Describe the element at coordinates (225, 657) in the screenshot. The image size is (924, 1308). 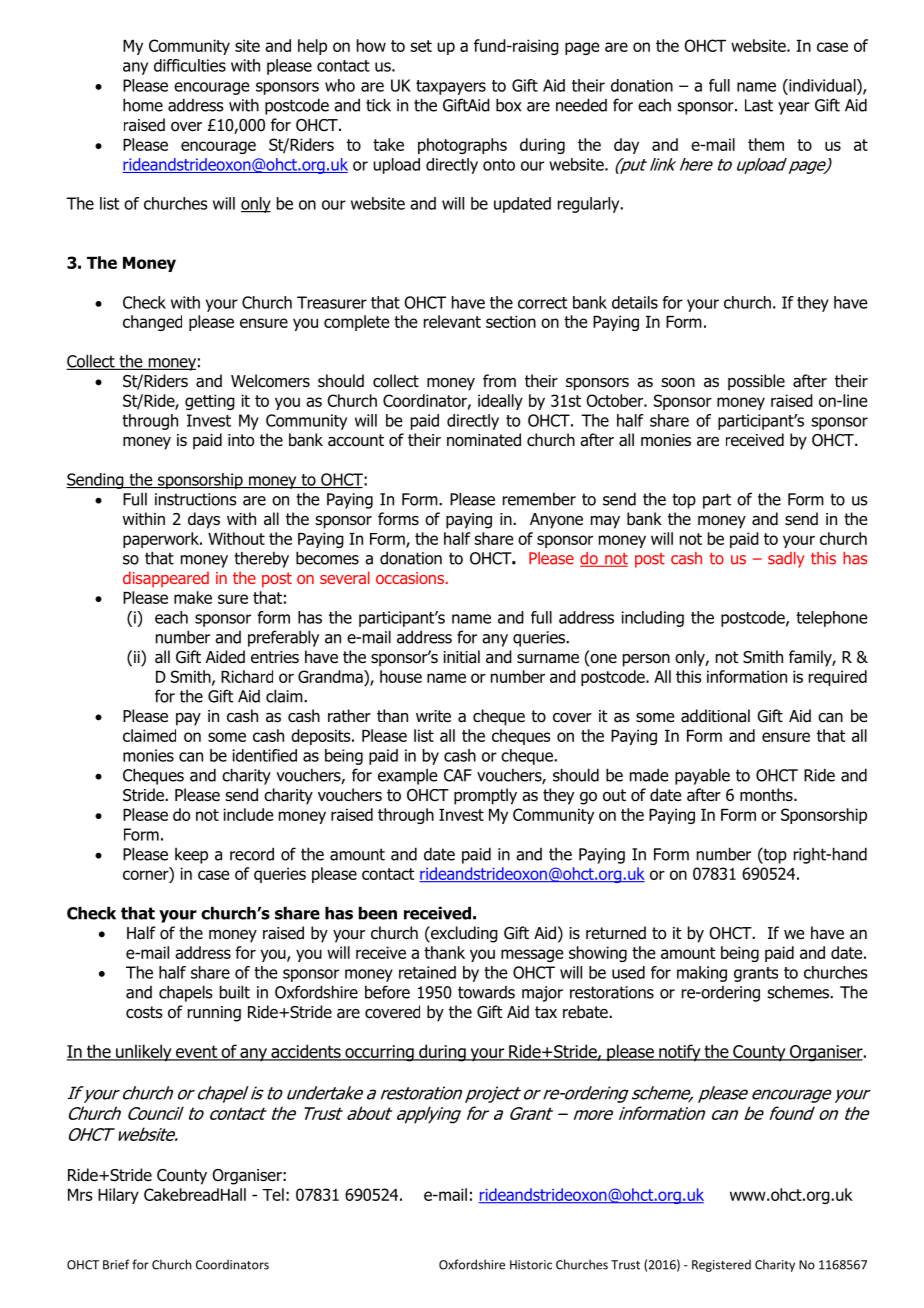
I see `Aided` at that location.
